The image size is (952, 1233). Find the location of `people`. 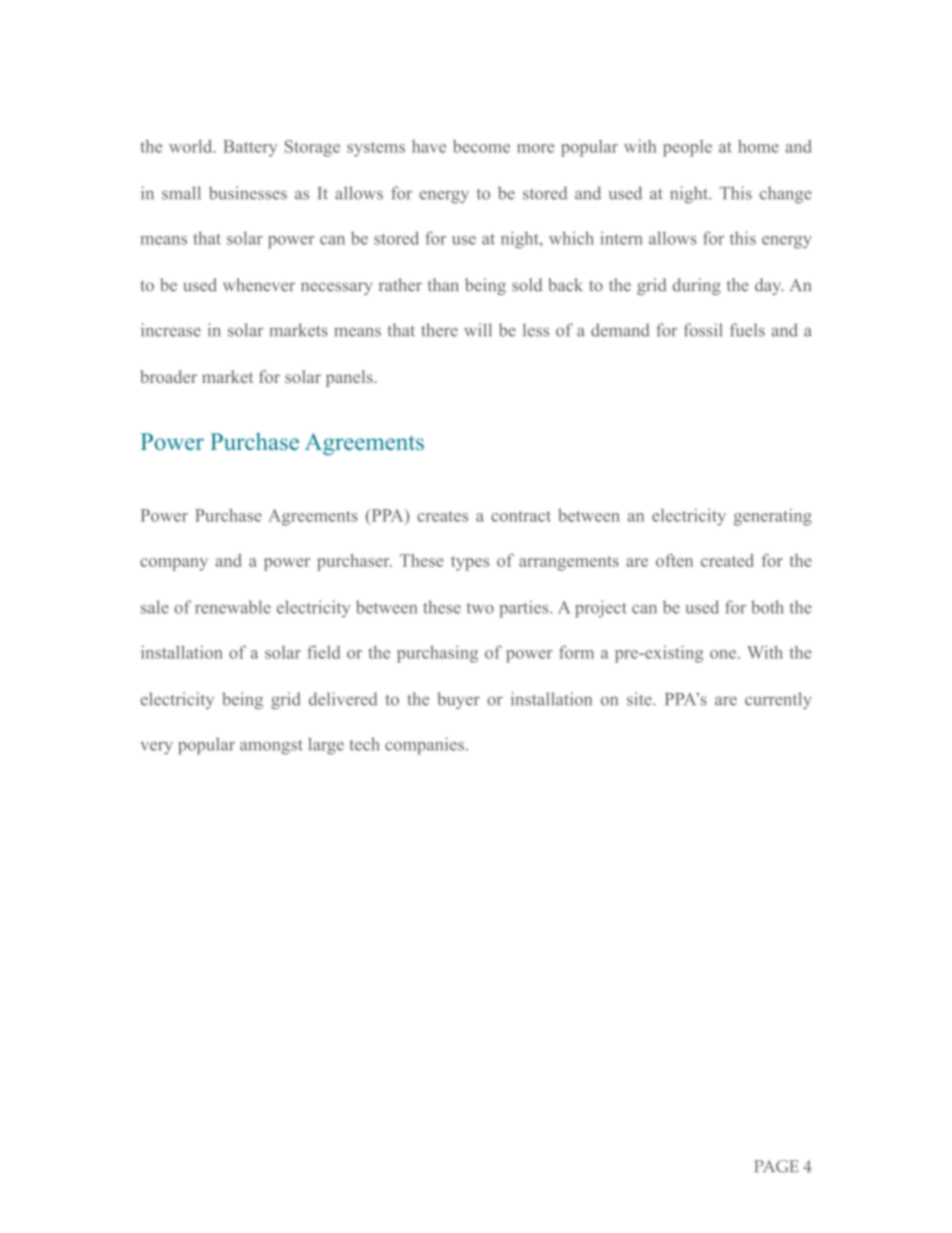

people is located at coordinates (687, 148).
